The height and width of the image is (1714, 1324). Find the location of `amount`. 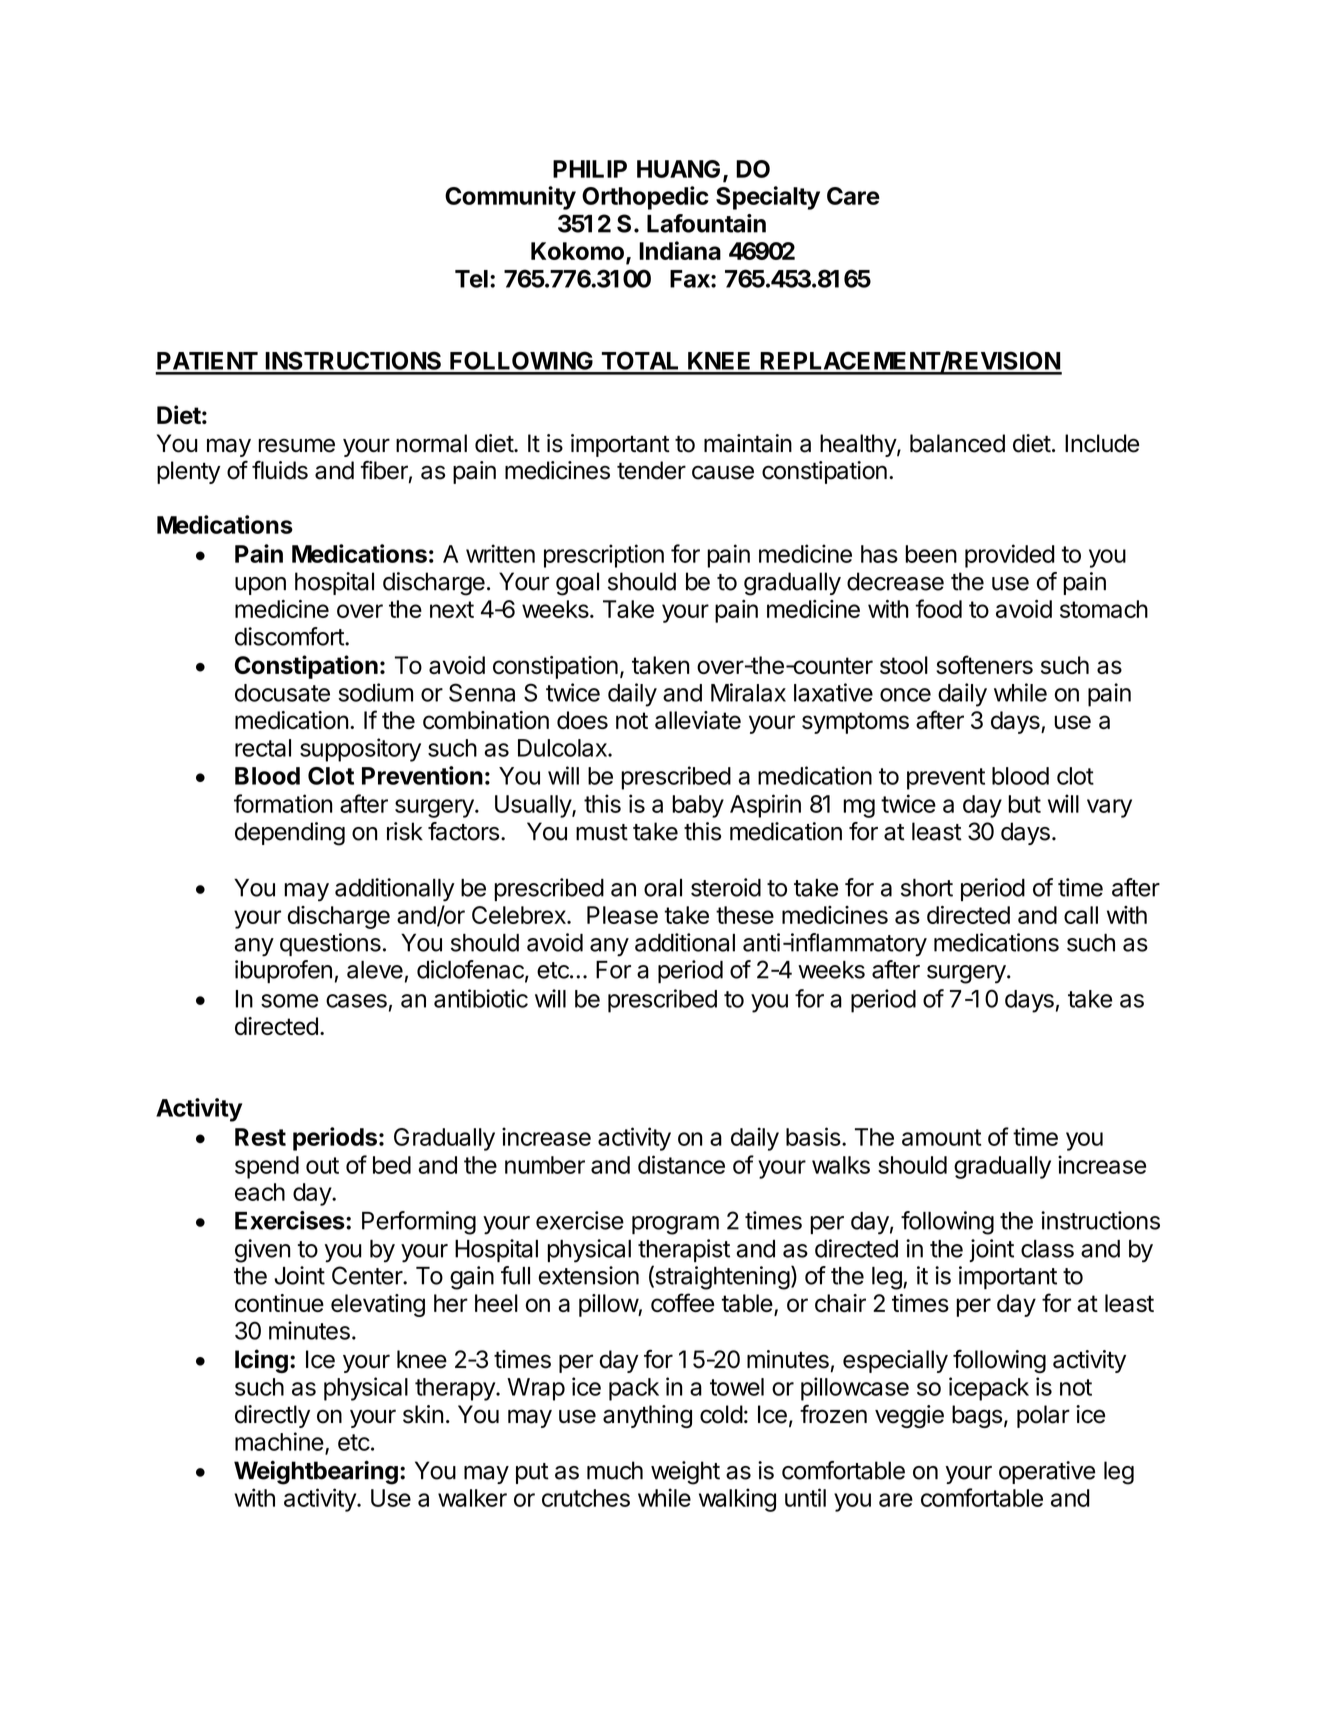

amount is located at coordinates (941, 1137).
